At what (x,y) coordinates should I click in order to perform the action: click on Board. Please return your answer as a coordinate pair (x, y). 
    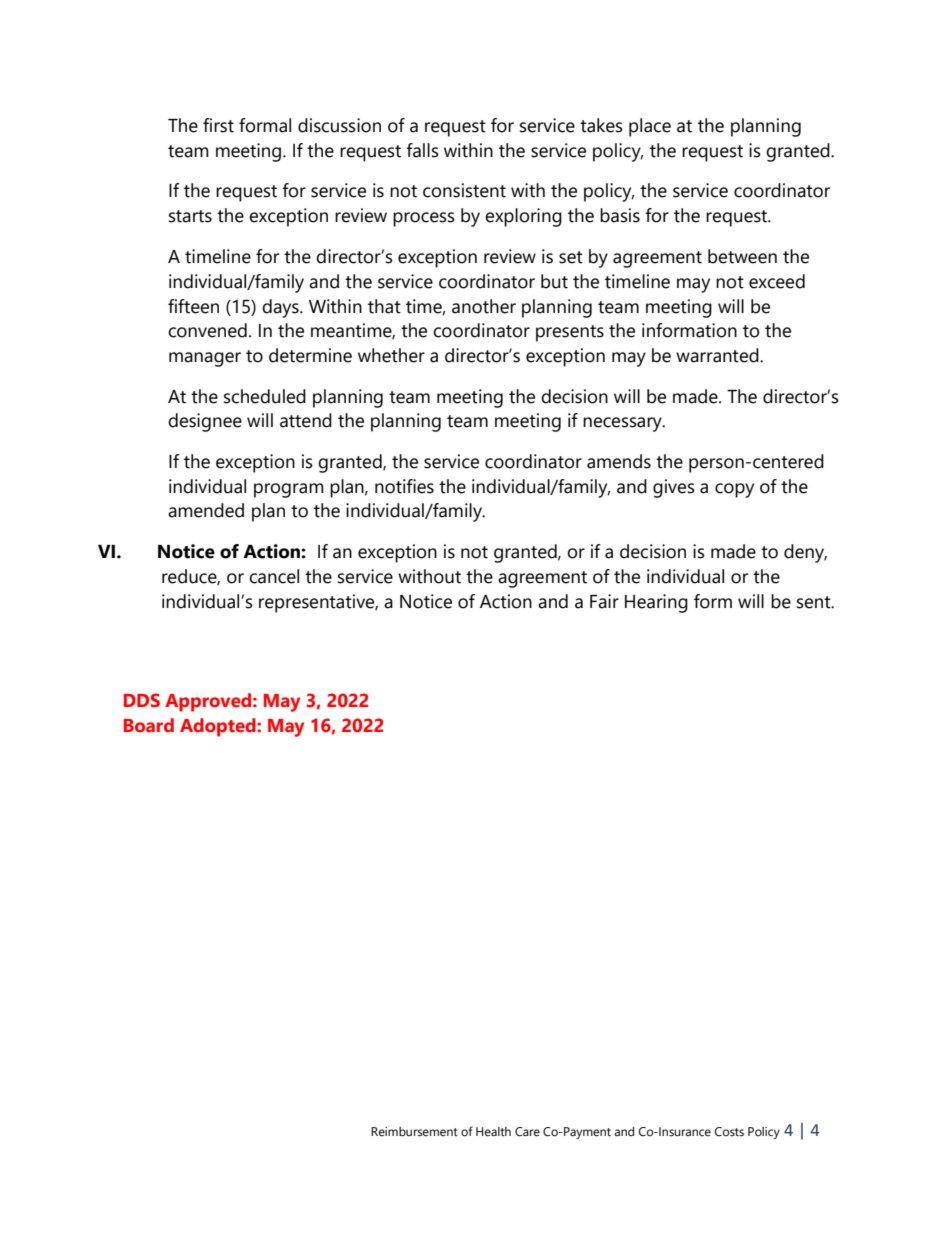
    Looking at the image, I should click on (149, 725).
